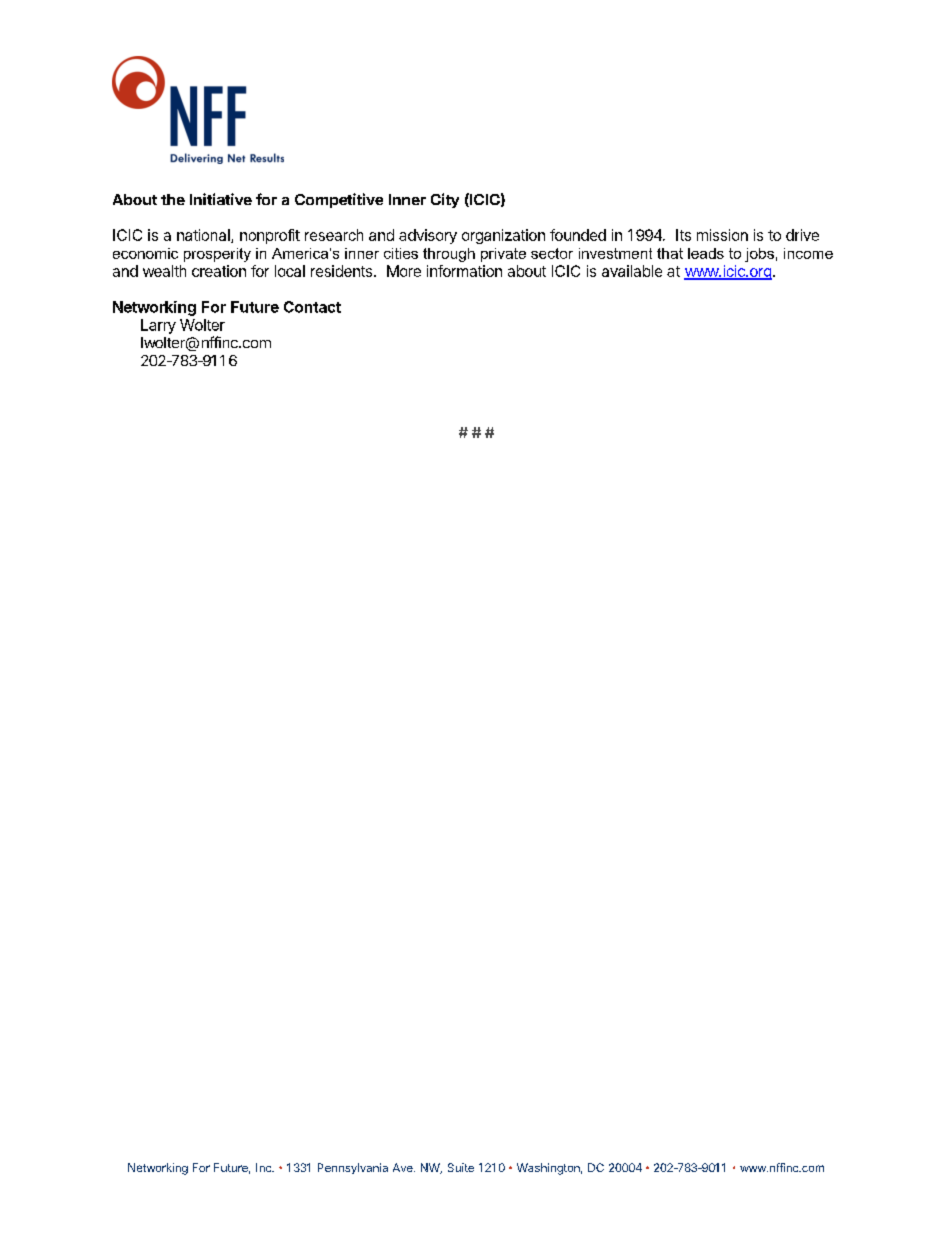  Describe the element at coordinates (204, 236) in the screenshot. I see `national` at that location.
